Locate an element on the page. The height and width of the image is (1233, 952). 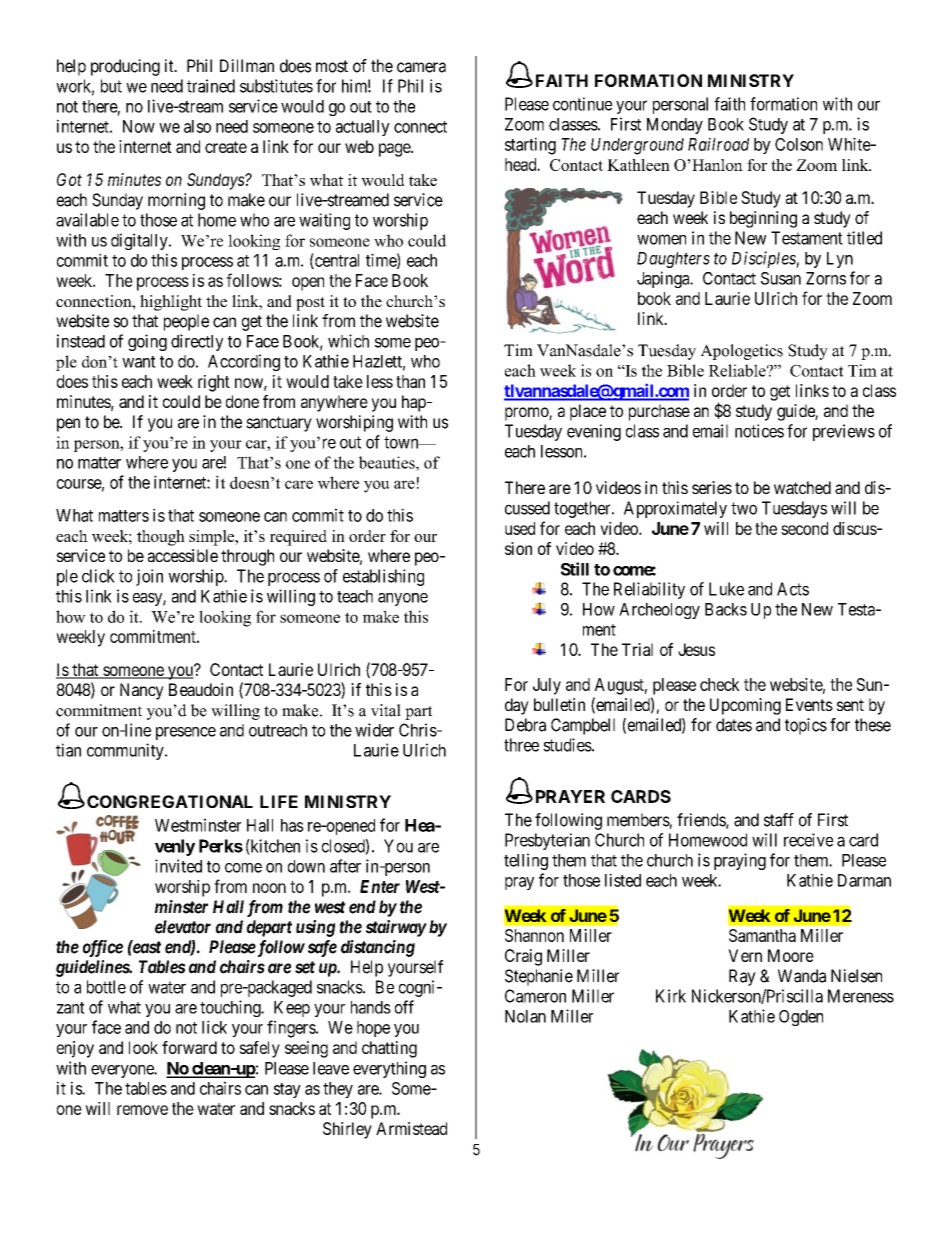
camera is located at coordinates (421, 67).
